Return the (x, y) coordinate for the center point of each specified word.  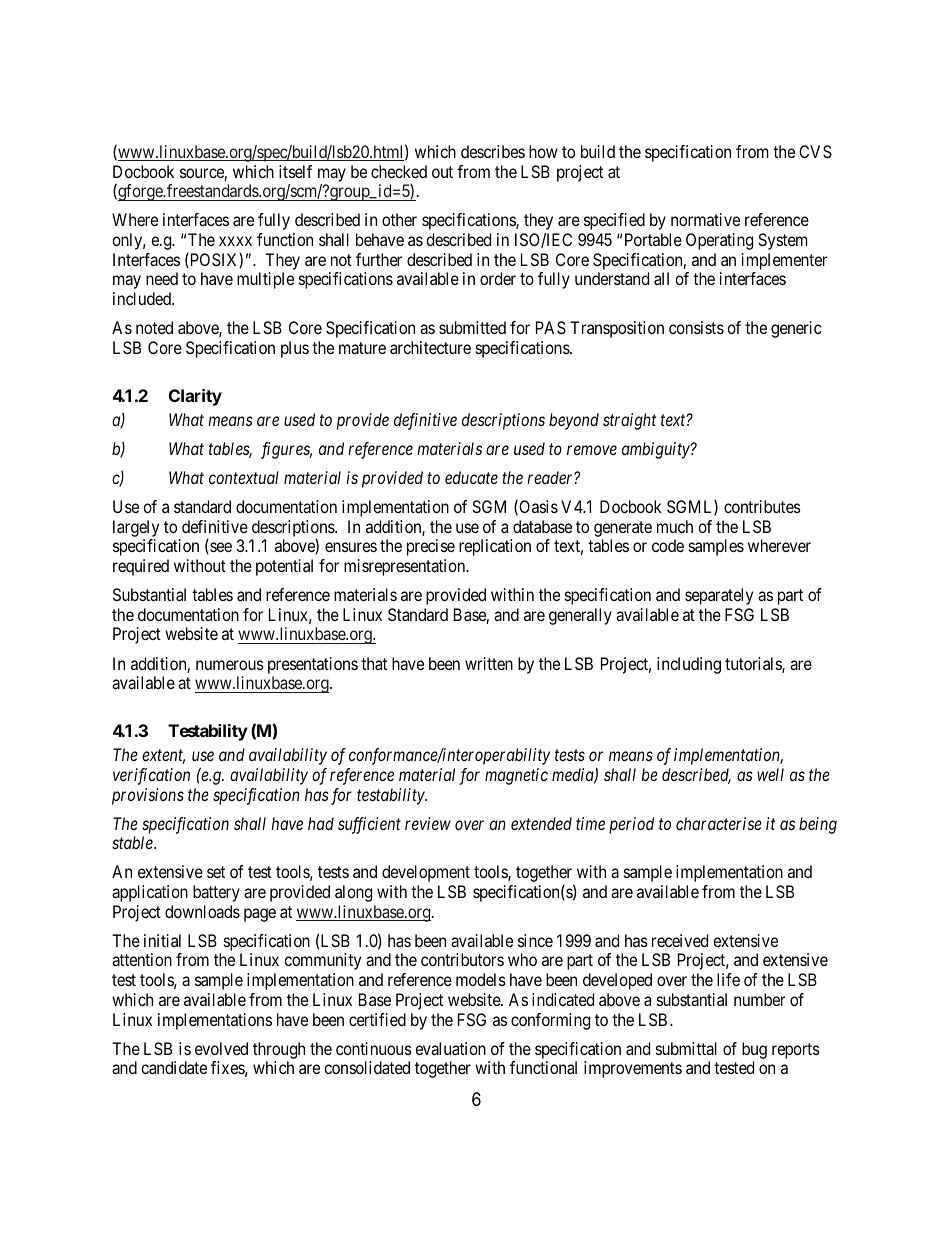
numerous (230, 665)
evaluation (450, 1048)
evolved (221, 1048)
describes (493, 151)
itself (295, 171)
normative (705, 219)
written (489, 663)
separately (719, 596)
